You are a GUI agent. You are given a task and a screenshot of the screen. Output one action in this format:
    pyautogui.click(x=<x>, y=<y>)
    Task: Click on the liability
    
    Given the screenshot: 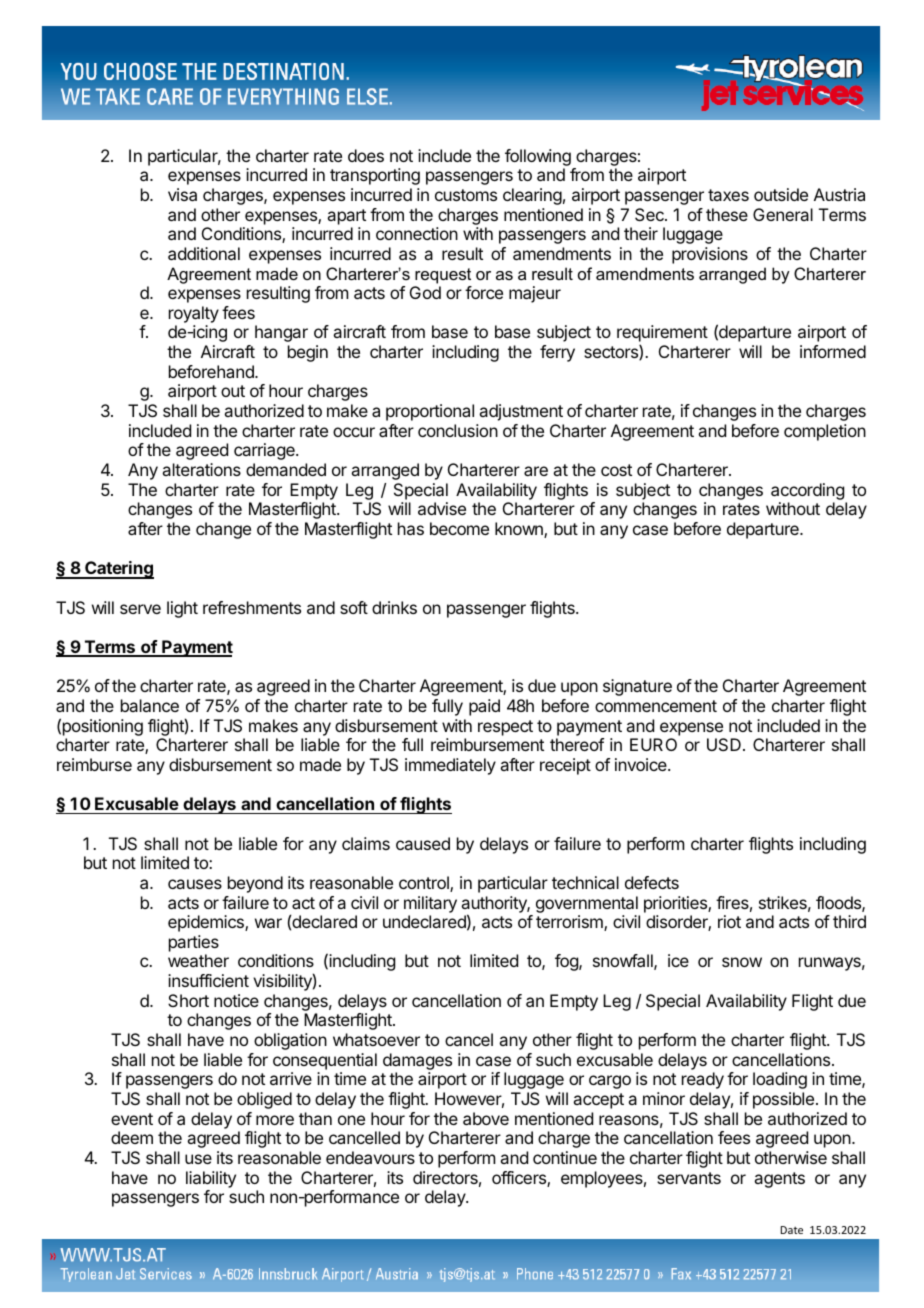 What is the action you would take?
    pyautogui.click(x=211, y=1179)
